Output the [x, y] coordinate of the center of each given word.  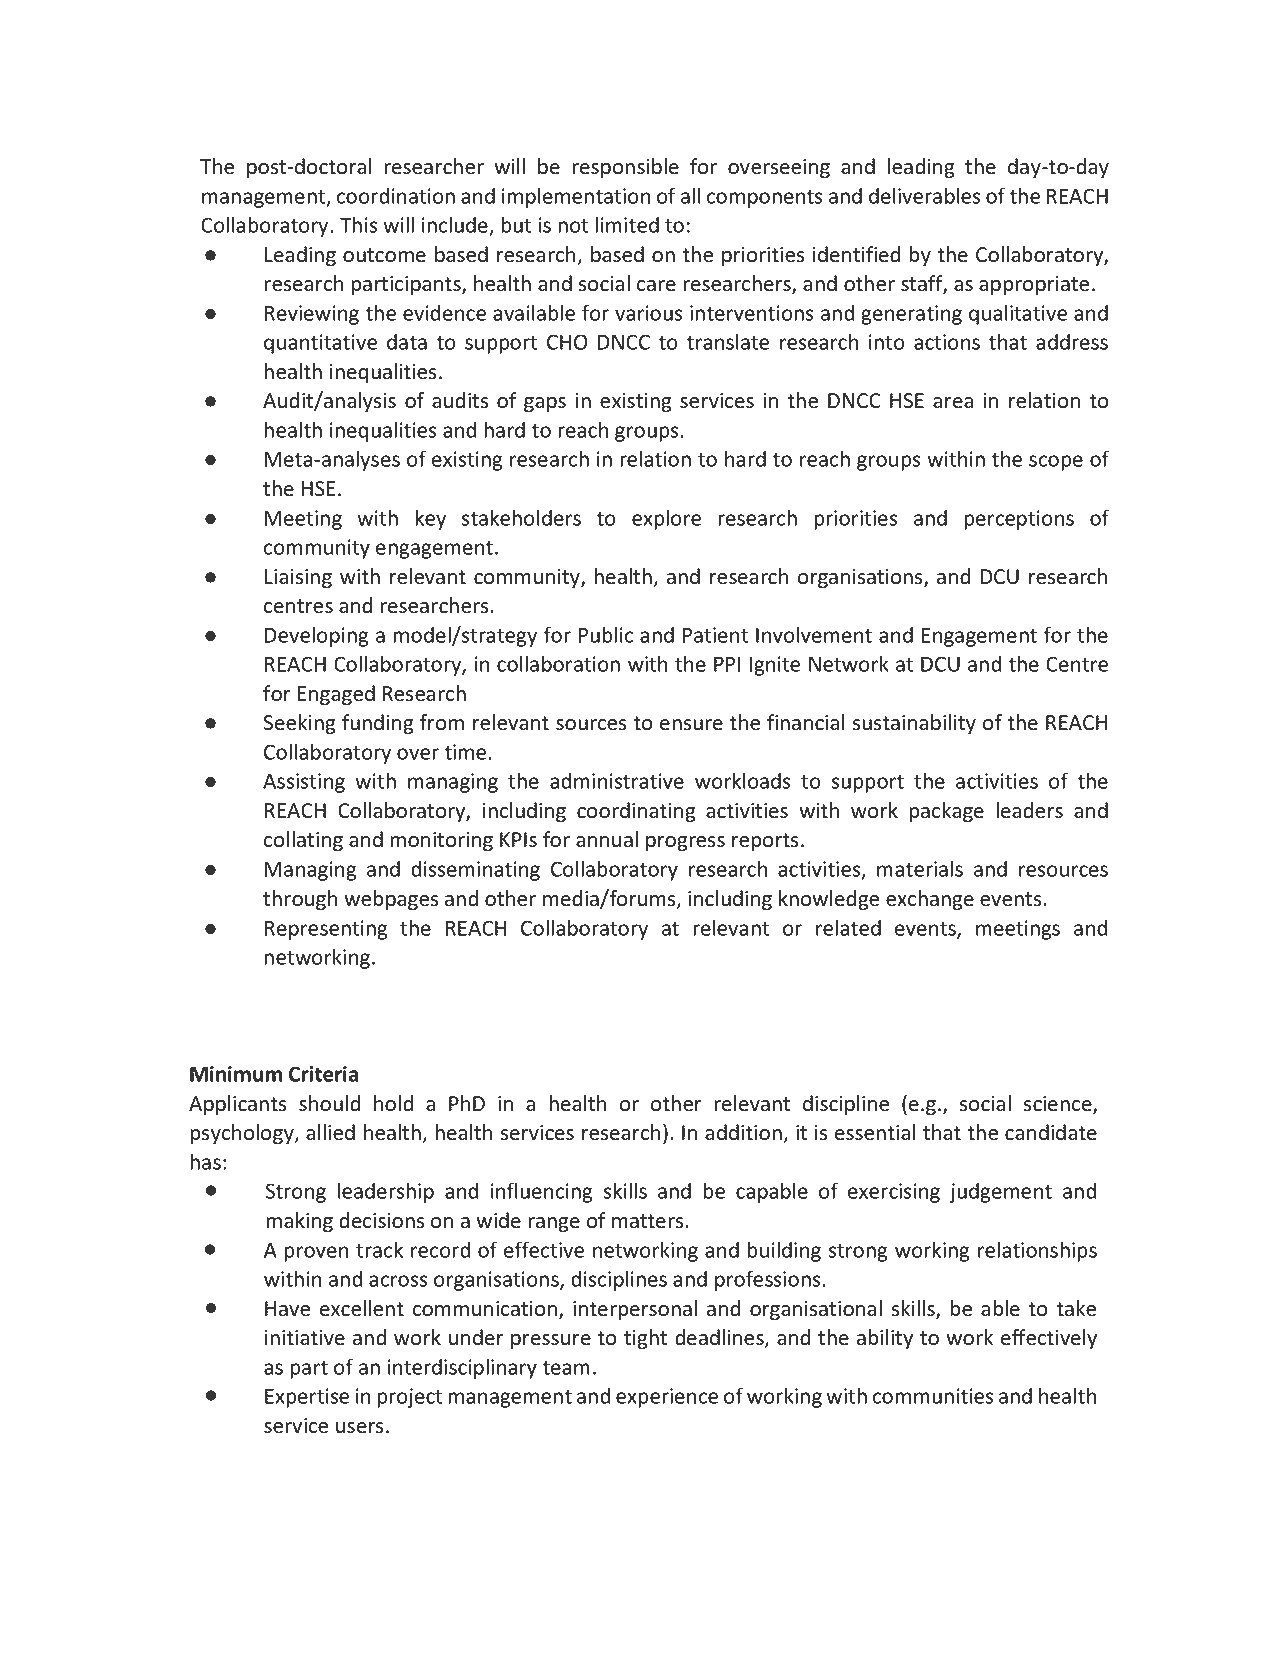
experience [667, 1398]
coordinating [636, 812]
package [946, 812]
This [358, 224]
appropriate [1034, 285]
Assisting [304, 783]
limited [627, 224]
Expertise [307, 1398]
